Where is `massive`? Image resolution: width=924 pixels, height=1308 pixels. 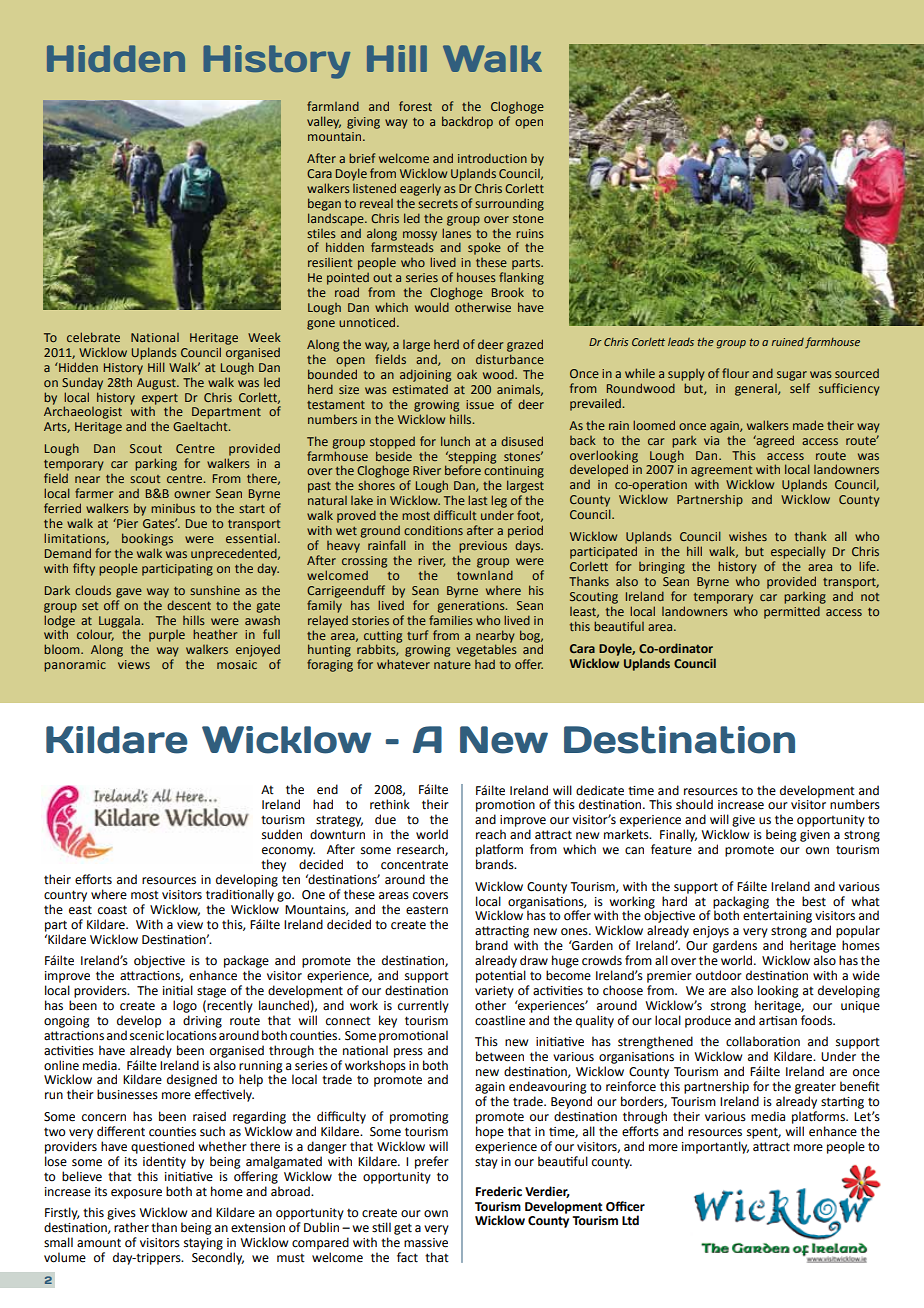
massive is located at coordinates (426, 1243).
